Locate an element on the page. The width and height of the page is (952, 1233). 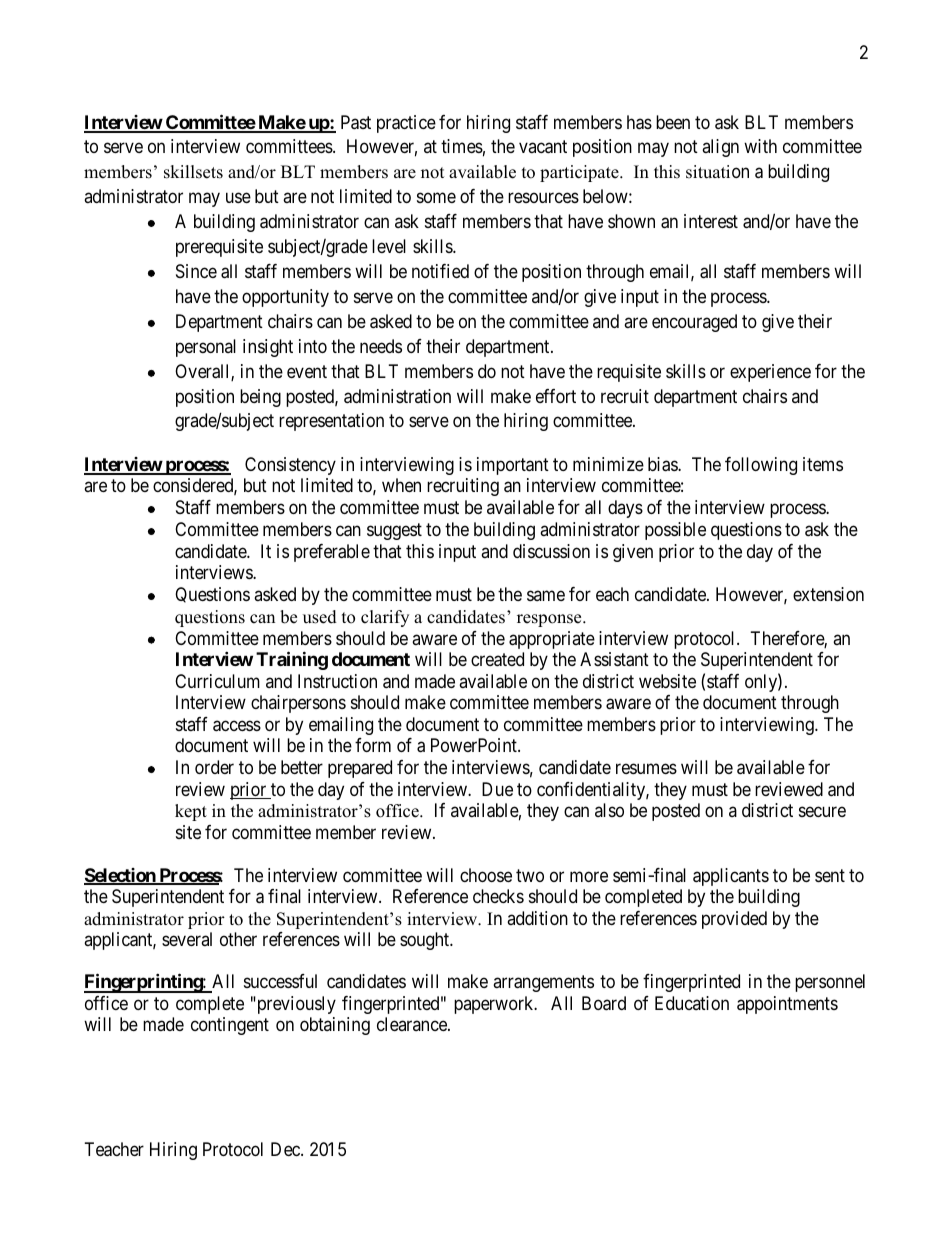
with is located at coordinates (760, 146).
